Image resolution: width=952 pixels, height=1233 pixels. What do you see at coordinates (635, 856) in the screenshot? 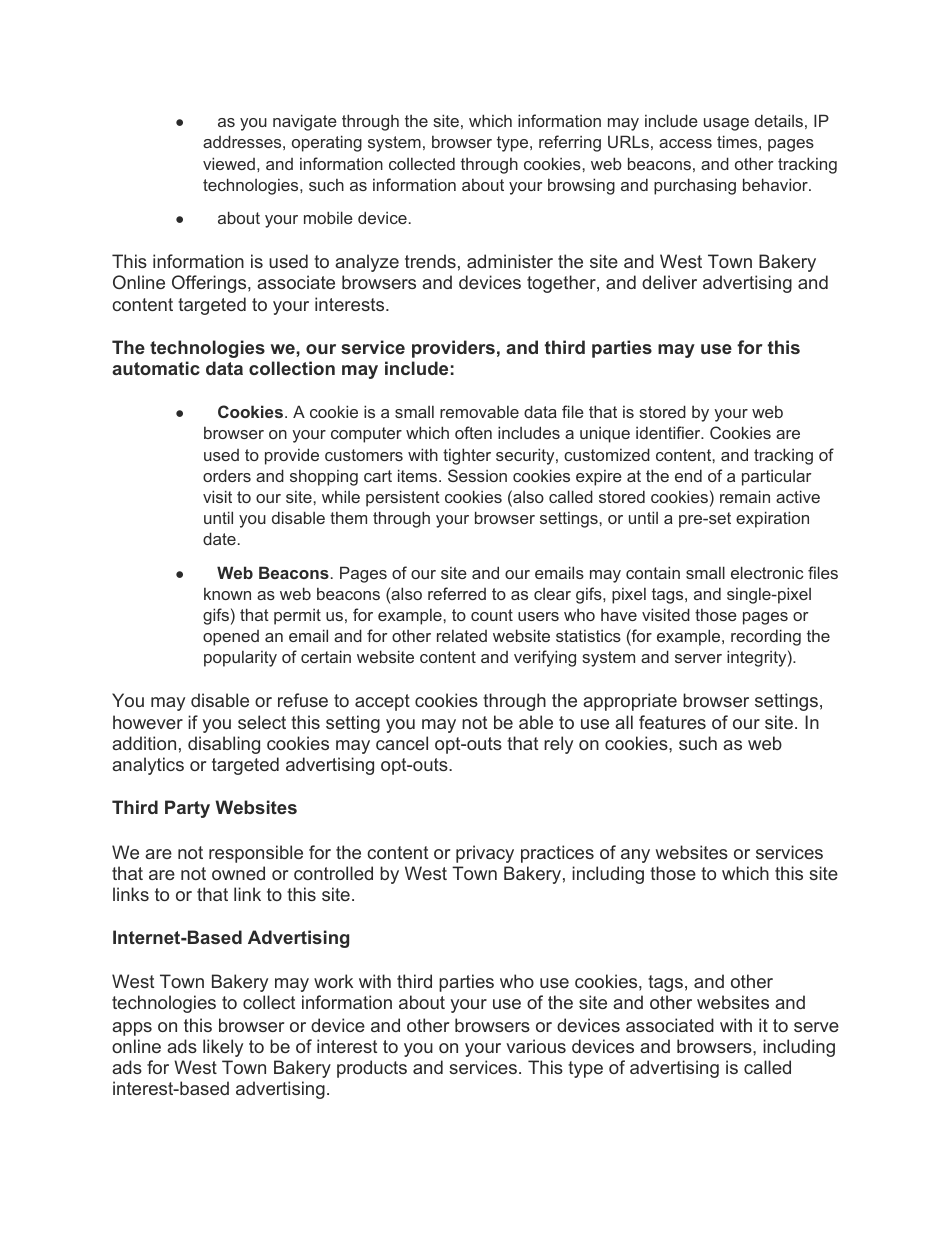
I see `any` at bounding box center [635, 856].
